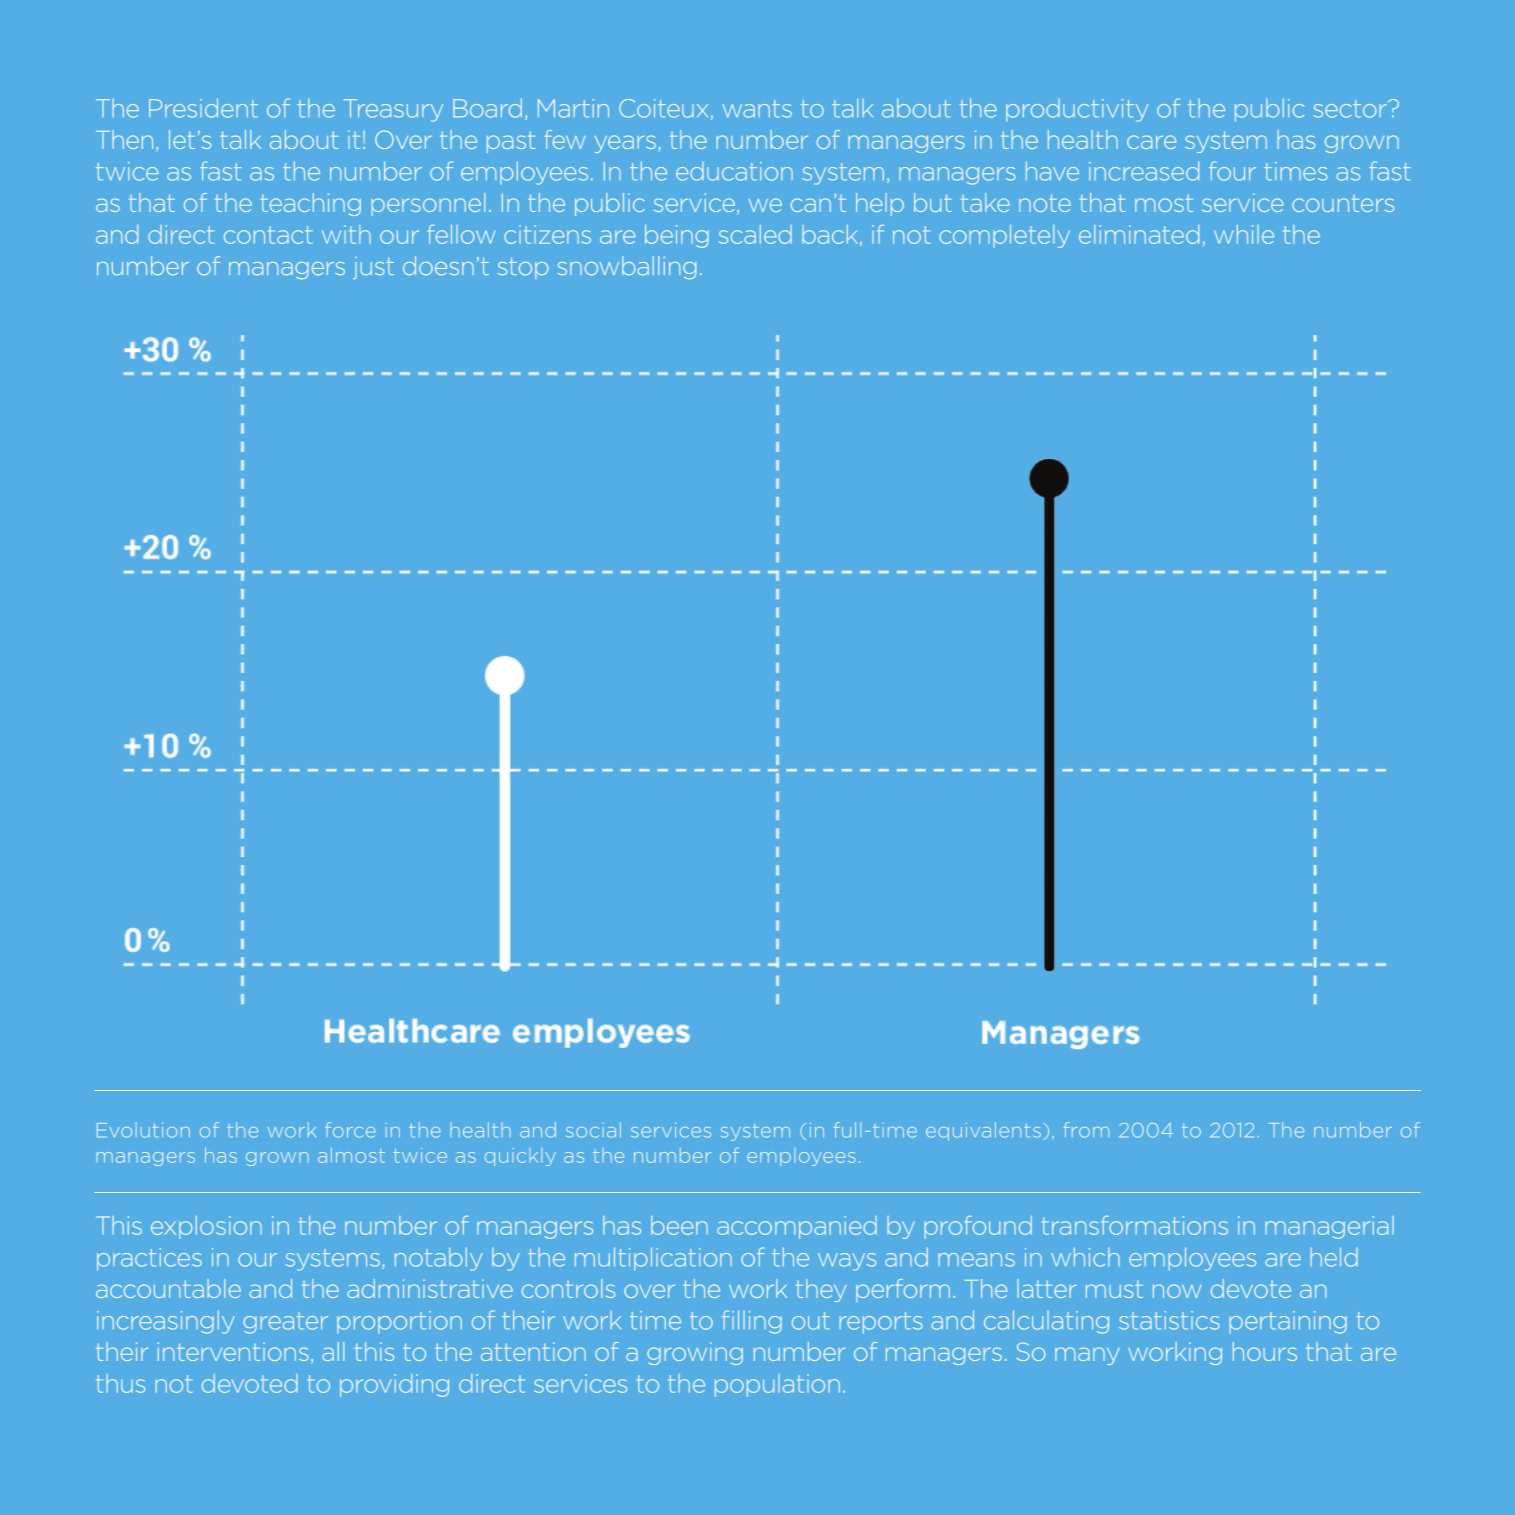 This image has height=1515, width=1515. I want to click on interventions, so click(233, 1351).
